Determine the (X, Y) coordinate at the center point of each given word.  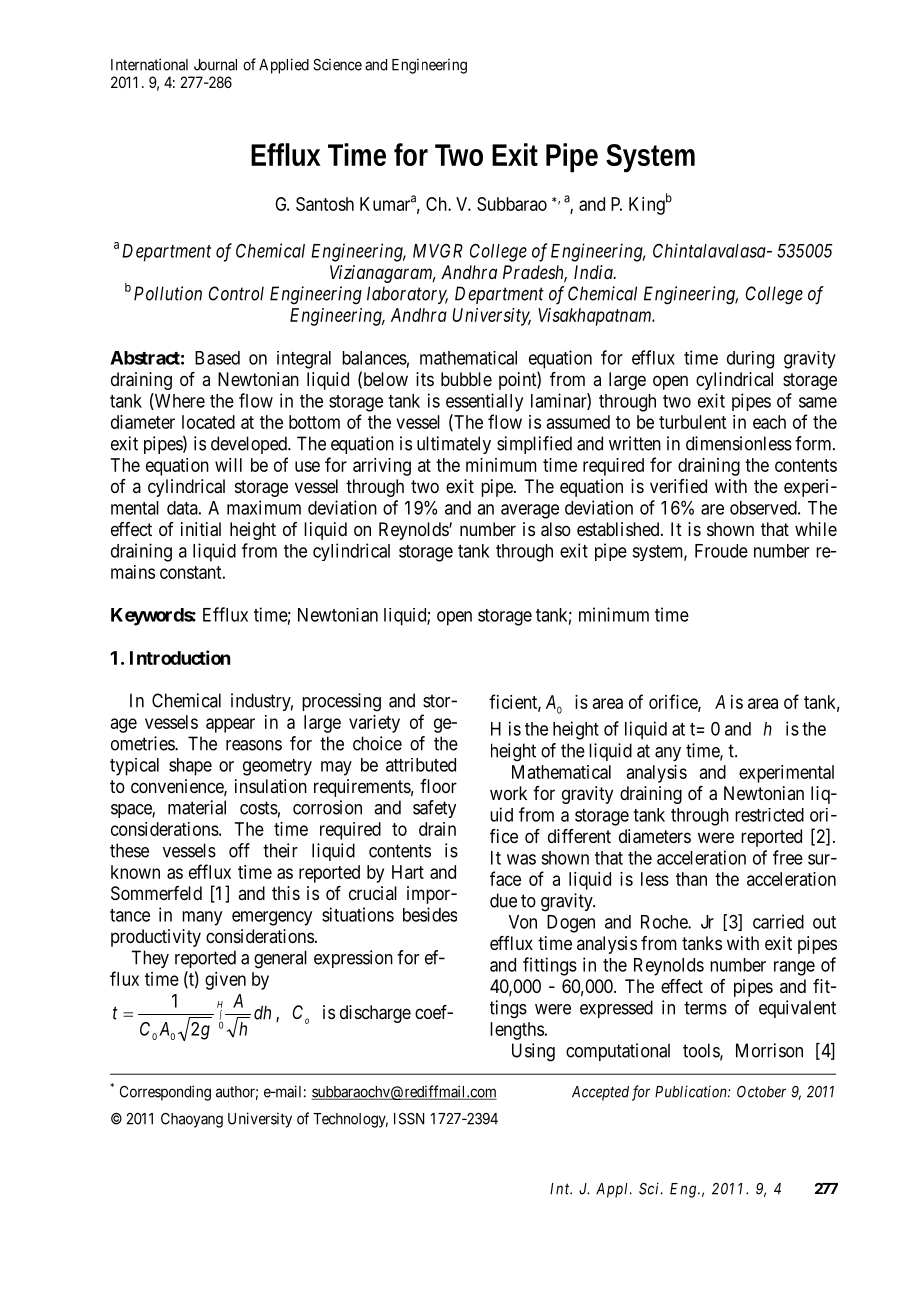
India (594, 272)
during (750, 360)
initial (201, 529)
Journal (215, 65)
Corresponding (165, 1093)
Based (217, 358)
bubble (466, 379)
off (239, 850)
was (521, 859)
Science (337, 64)
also (556, 529)
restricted (769, 815)
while (816, 529)
